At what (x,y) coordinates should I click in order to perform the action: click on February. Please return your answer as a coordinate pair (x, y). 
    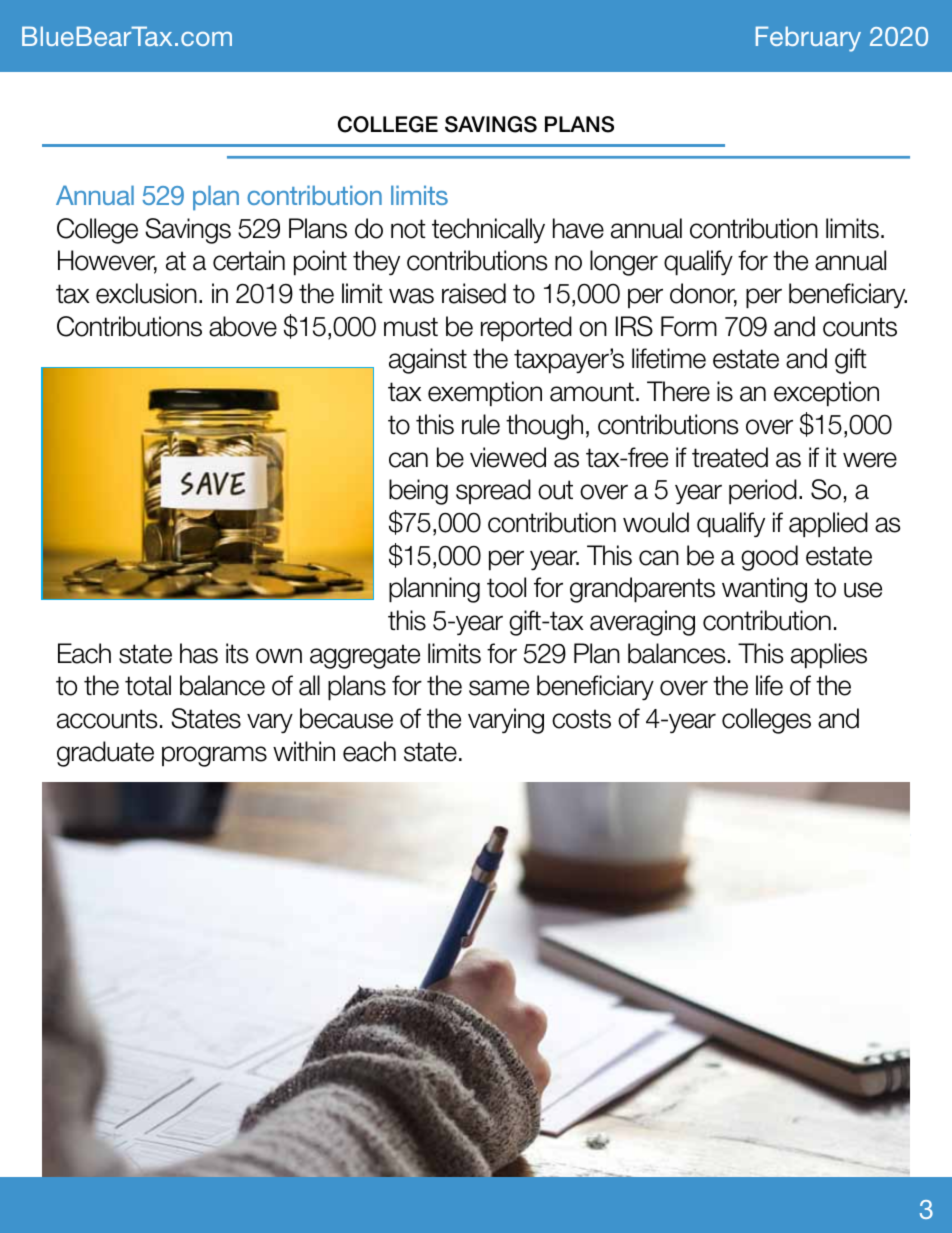
    Looking at the image, I should click on (808, 39).
